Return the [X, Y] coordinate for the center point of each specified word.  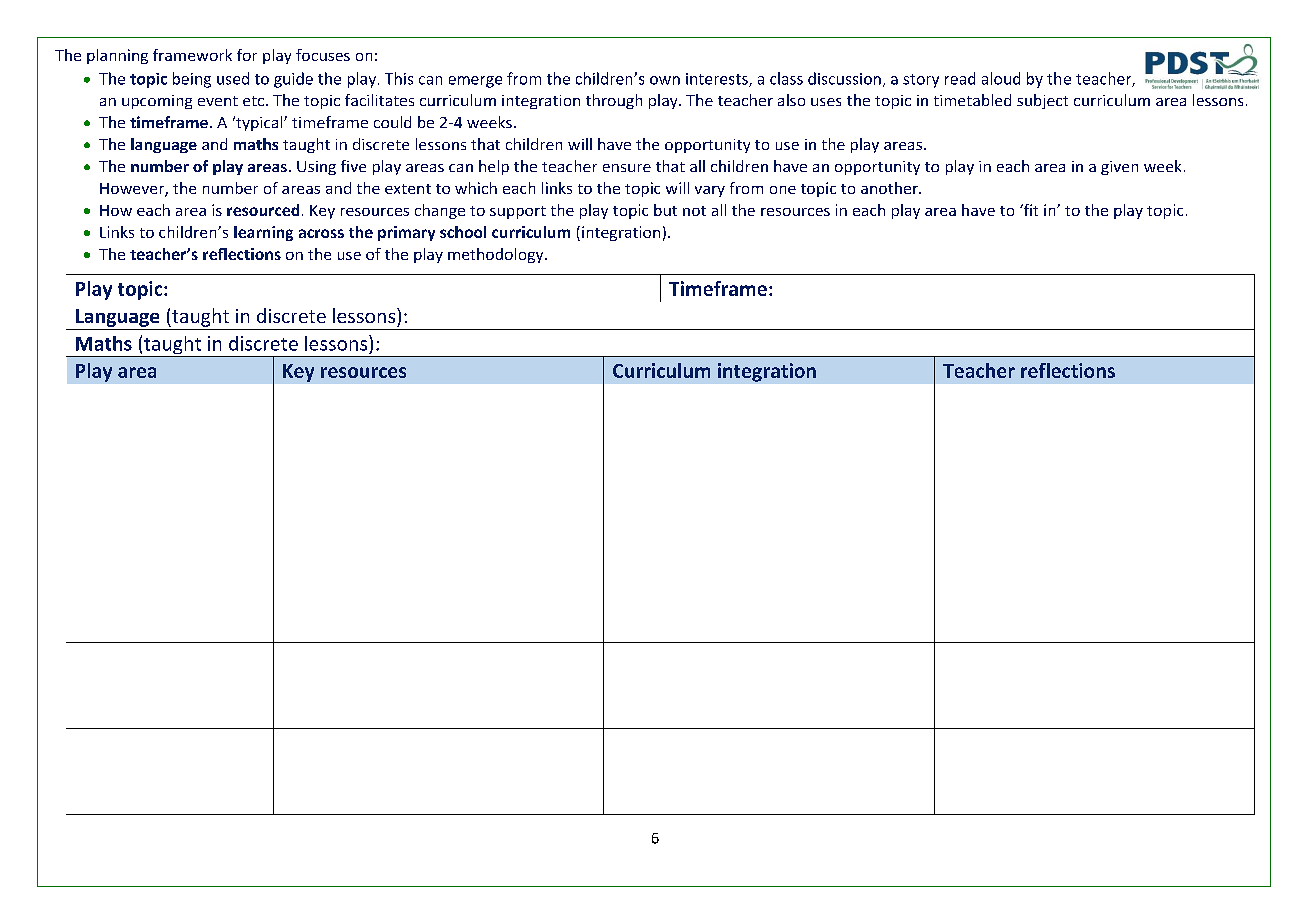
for [247, 55]
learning [263, 233]
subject [1042, 101]
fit [1030, 210]
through [614, 101]
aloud [1001, 78]
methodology [497, 255]
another [890, 188]
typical [259, 123]
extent [408, 189]
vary [710, 191]
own [665, 80]
